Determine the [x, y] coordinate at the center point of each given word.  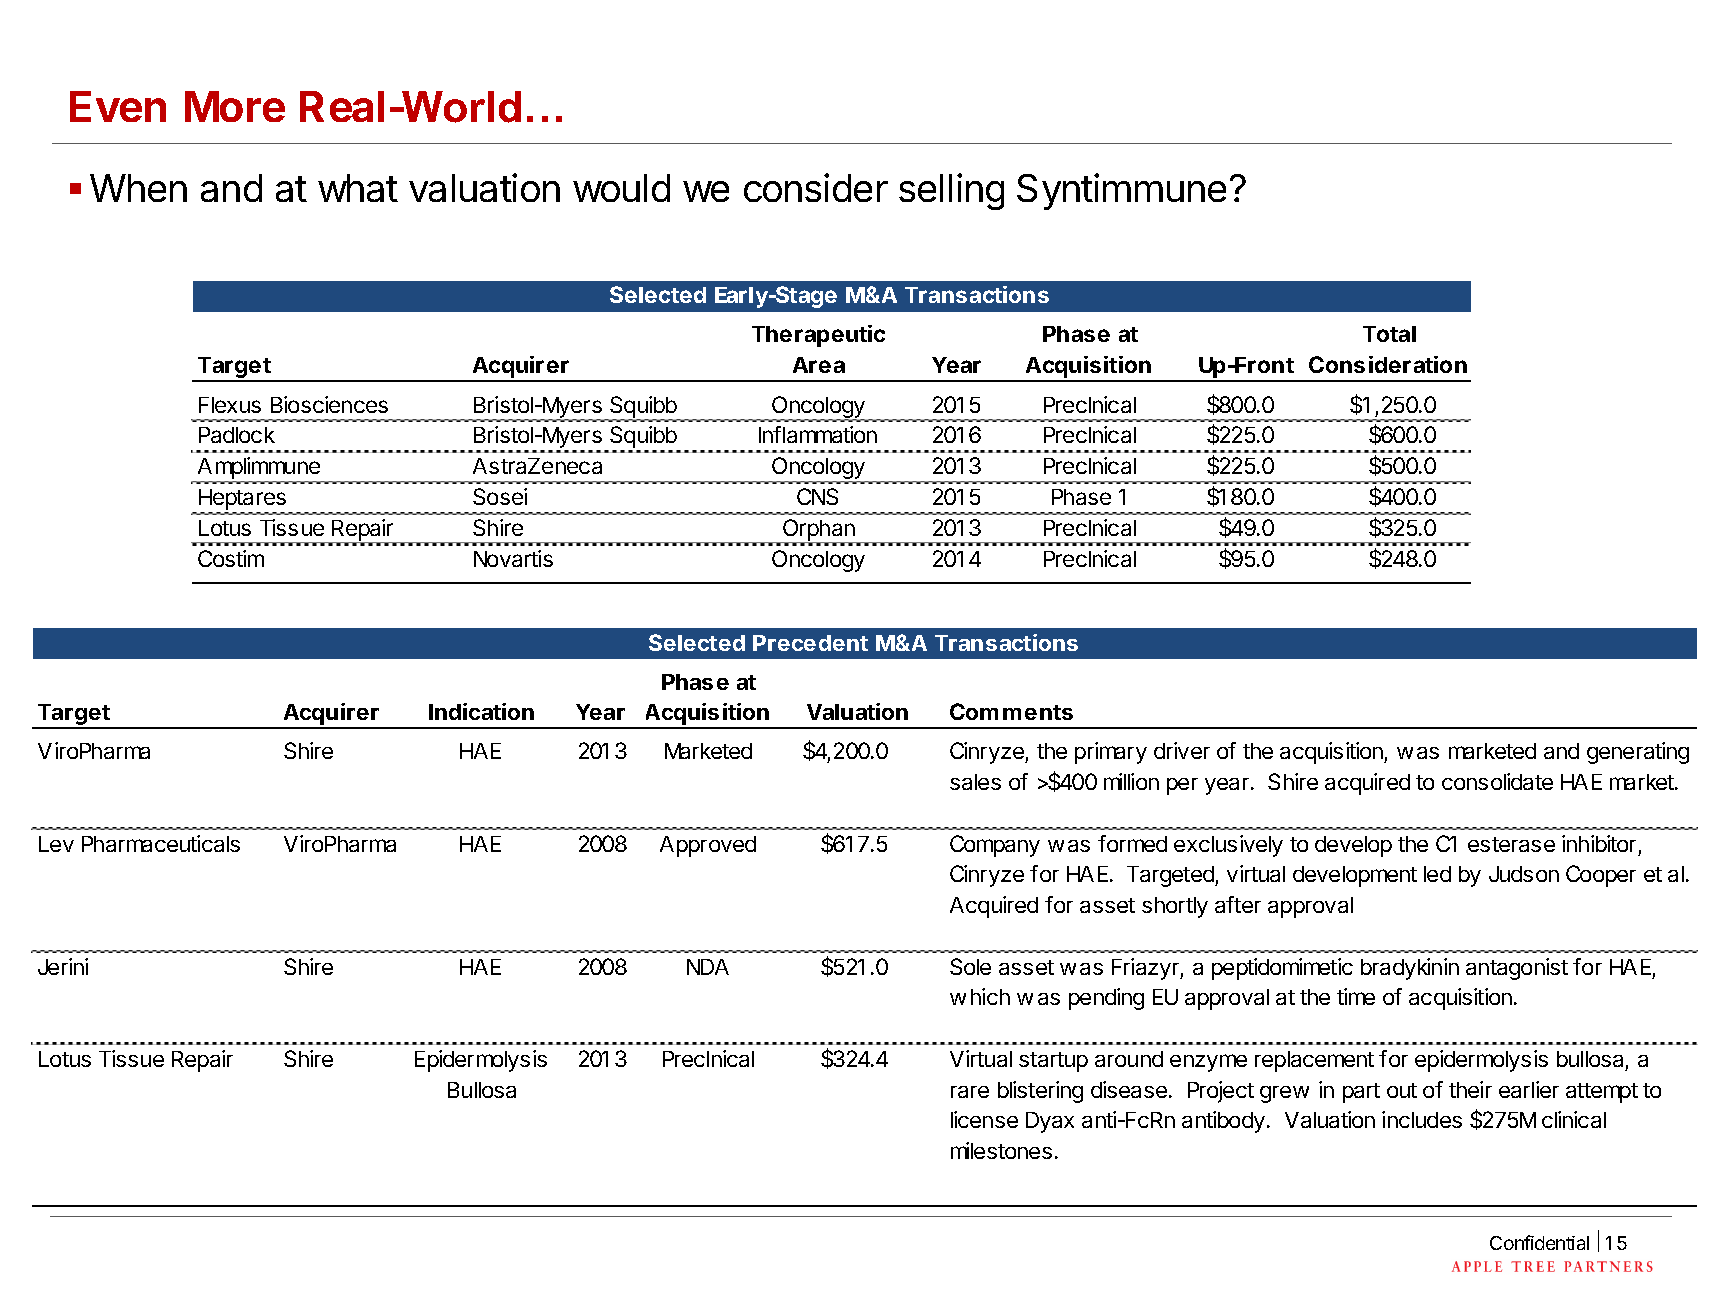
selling [951, 191]
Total [1389, 334]
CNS [817, 496]
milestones [1001, 1150]
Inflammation [818, 434]
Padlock [237, 435]
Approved [708, 846]
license [984, 1119]
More [235, 106]
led [1437, 874]
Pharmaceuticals [161, 843]
